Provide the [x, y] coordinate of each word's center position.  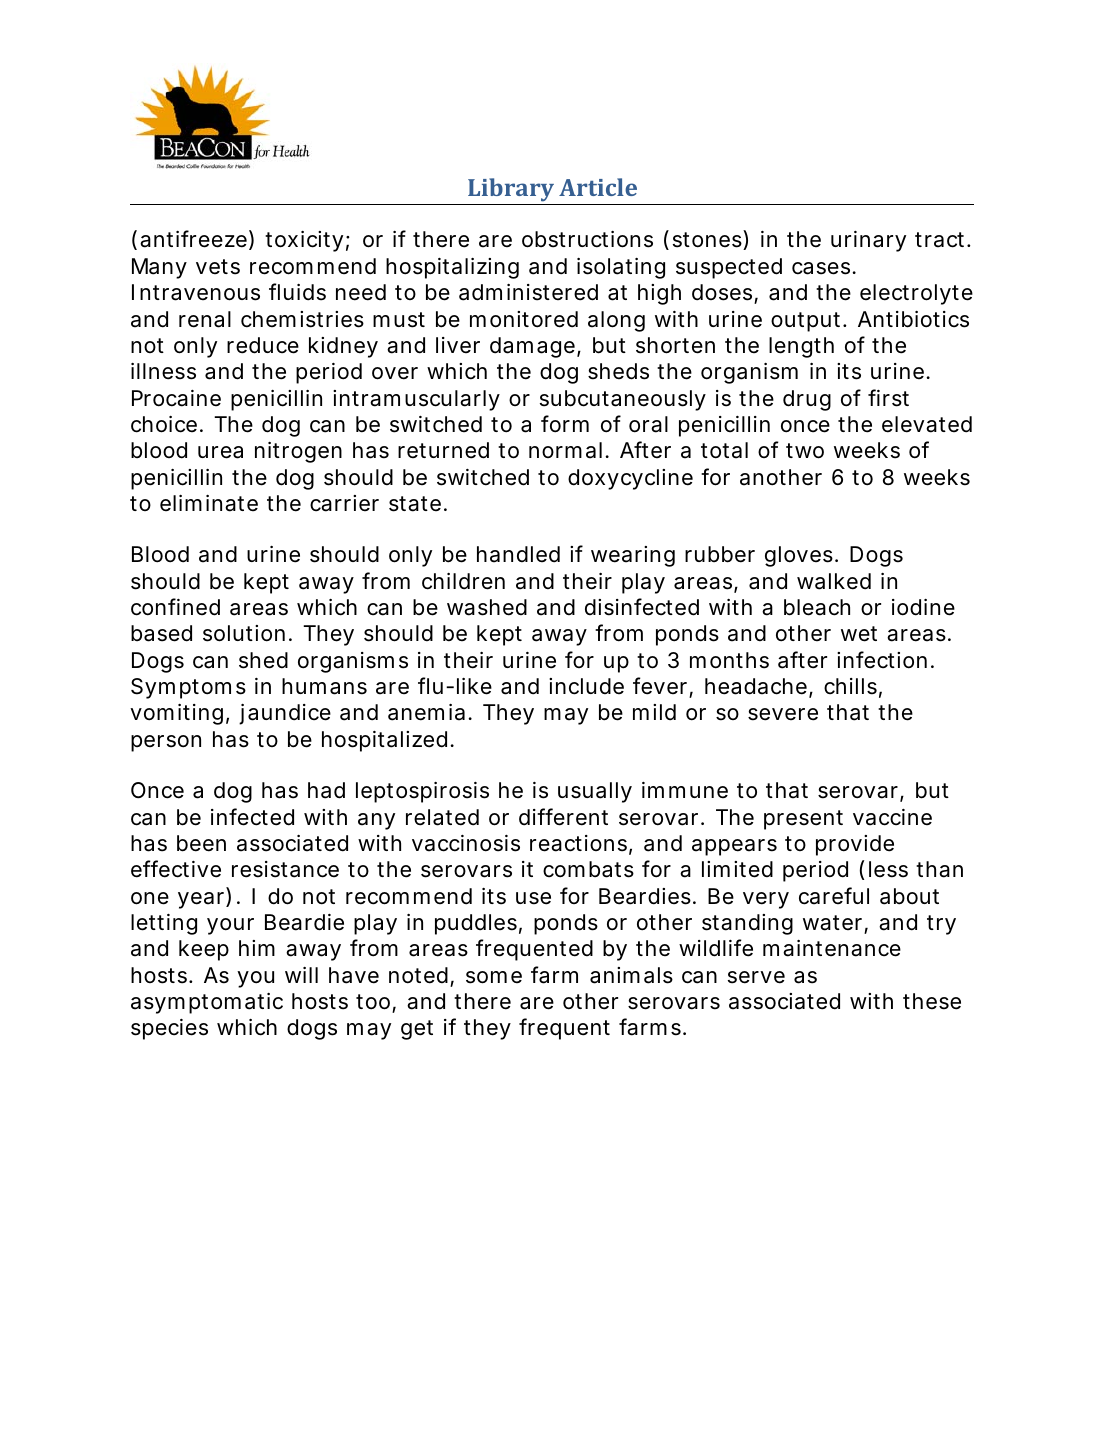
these [932, 1001]
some [494, 977]
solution [244, 633]
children [463, 581]
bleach [817, 607]
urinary [868, 241]
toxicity [304, 241]
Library [511, 190]
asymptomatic [207, 1003]
